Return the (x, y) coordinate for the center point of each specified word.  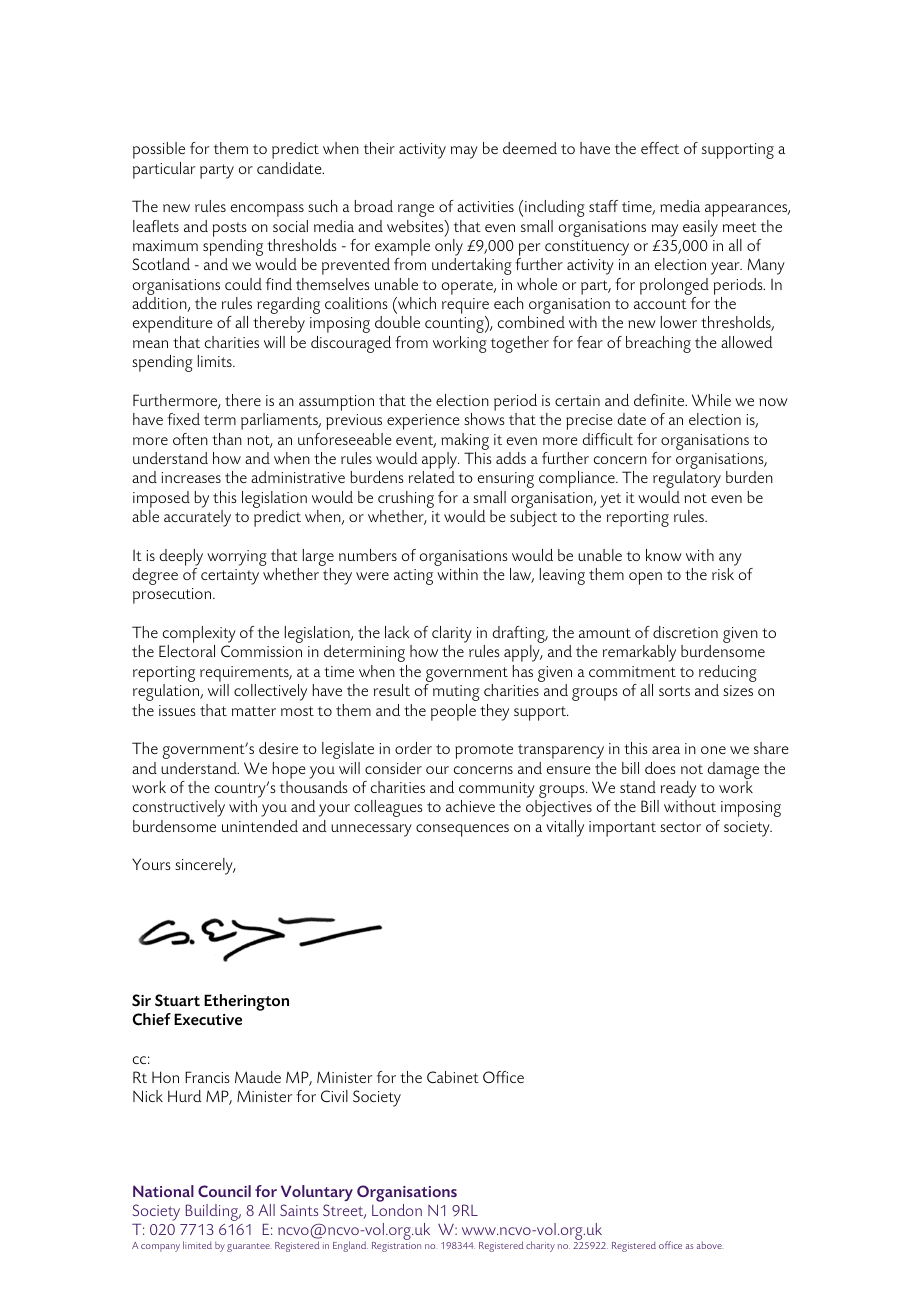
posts (229, 229)
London (397, 1210)
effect (660, 148)
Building (213, 1212)
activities (485, 206)
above (709, 1245)
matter (254, 711)
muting (456, 693)
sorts (674, 691)
